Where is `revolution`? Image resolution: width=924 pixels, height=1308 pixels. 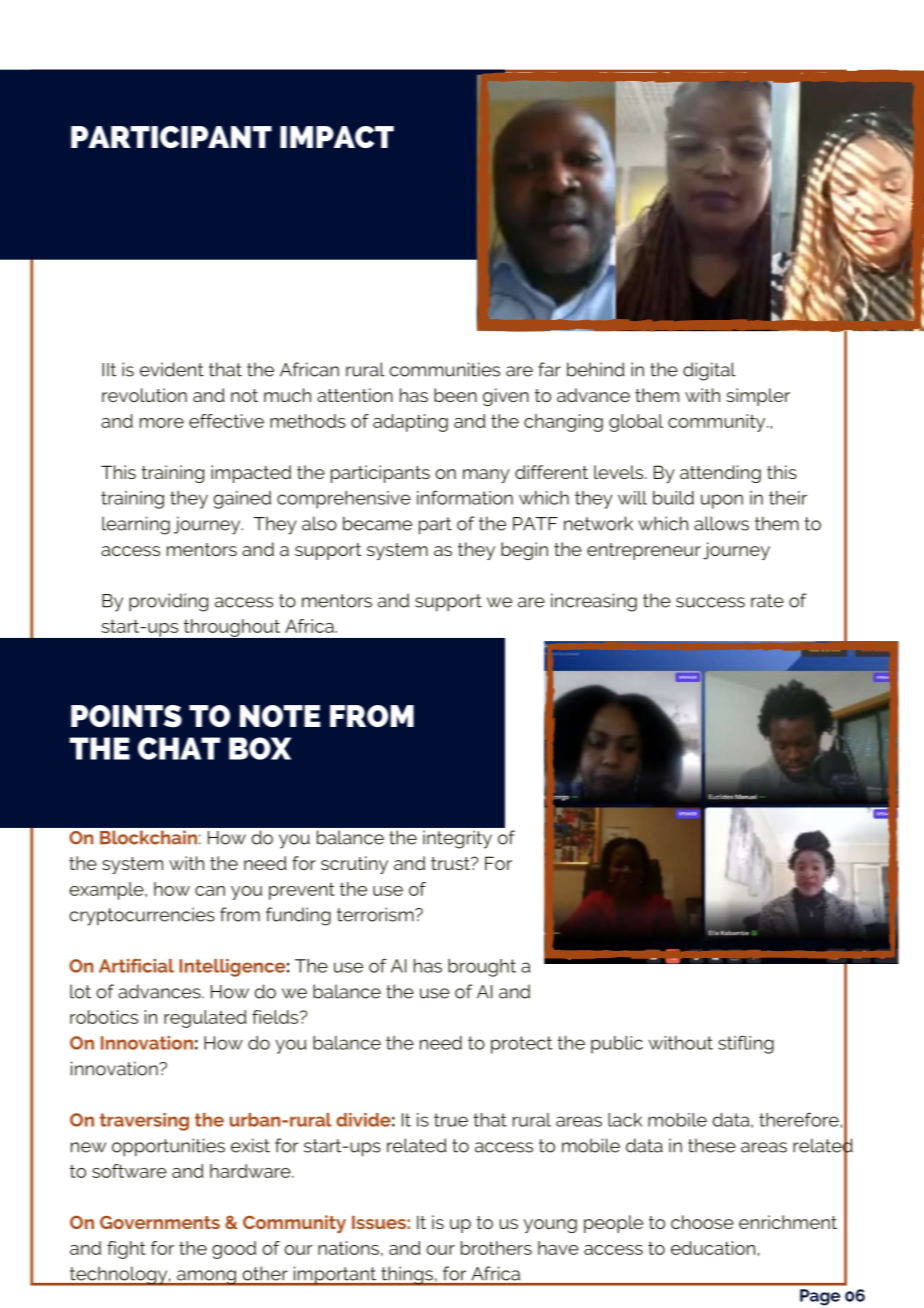
revolution is located at coordinates (144, 395).
